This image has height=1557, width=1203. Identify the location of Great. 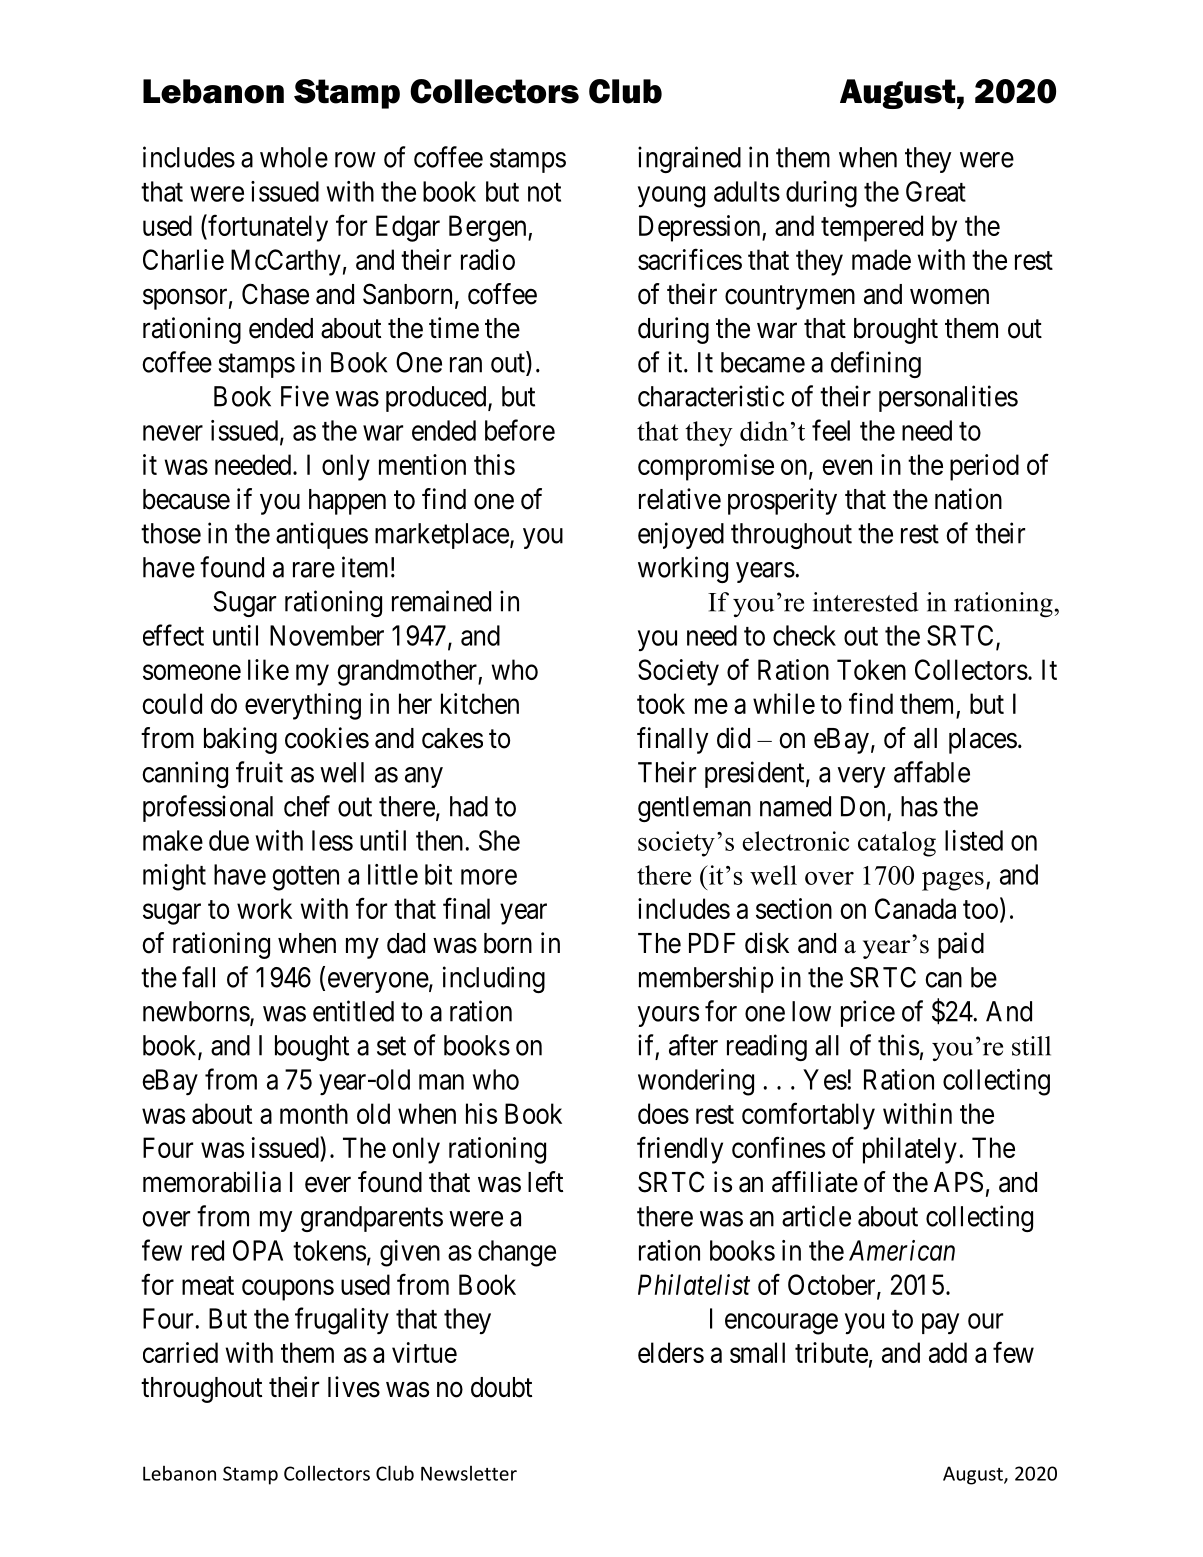
(936, 191).
